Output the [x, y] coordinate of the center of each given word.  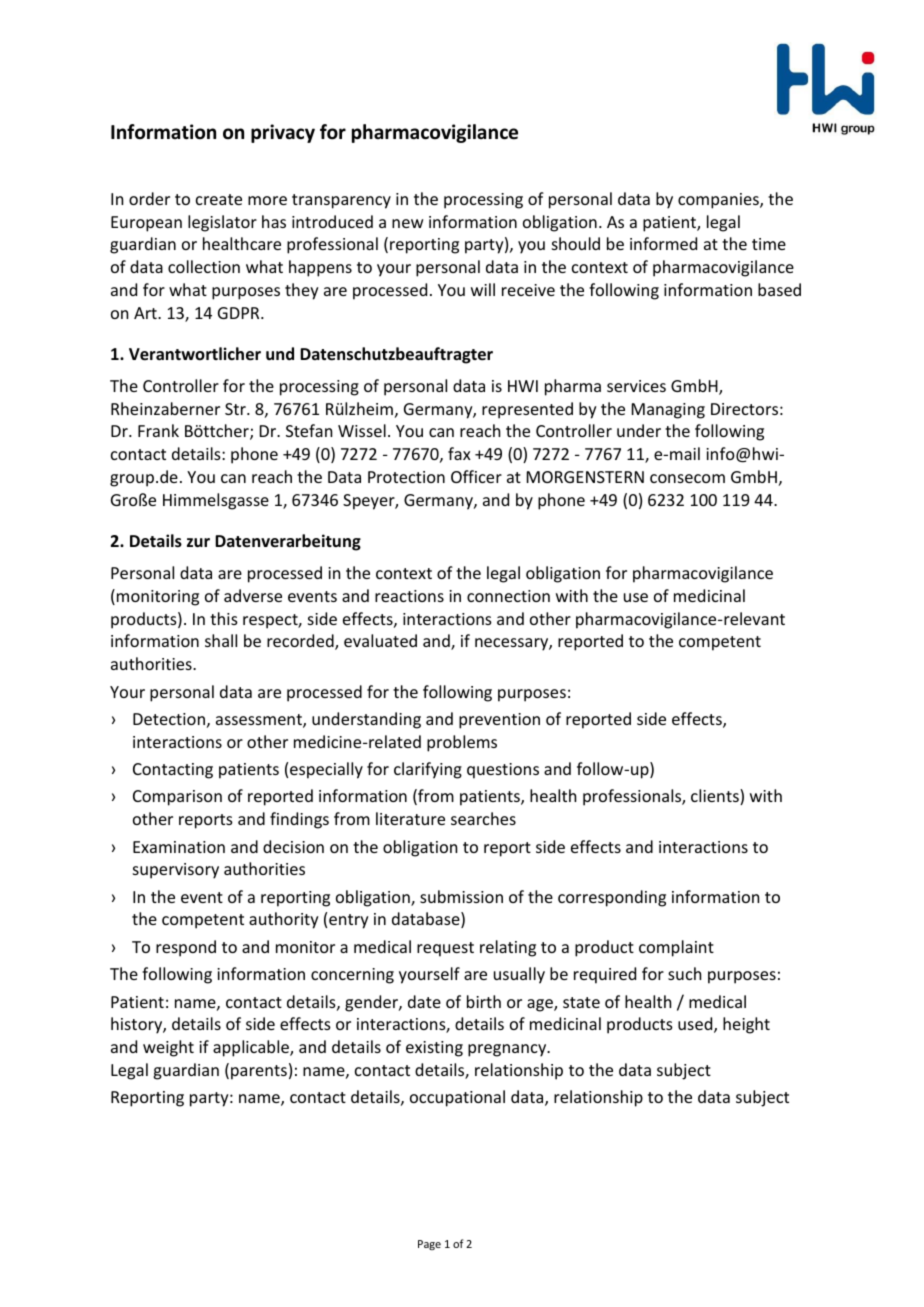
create [219, 199]
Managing [668, 411]
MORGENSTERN [585, 477]
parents [259, 1072]
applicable [252, 1048]
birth [484, 1001]
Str [236, 409]
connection [508, 596]
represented [527, 410]
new [407, 223]
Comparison [177, 798]
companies [719, 201]
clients [716, 797]
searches [483, 818]
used [696, 1025]
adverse [253, 595]
